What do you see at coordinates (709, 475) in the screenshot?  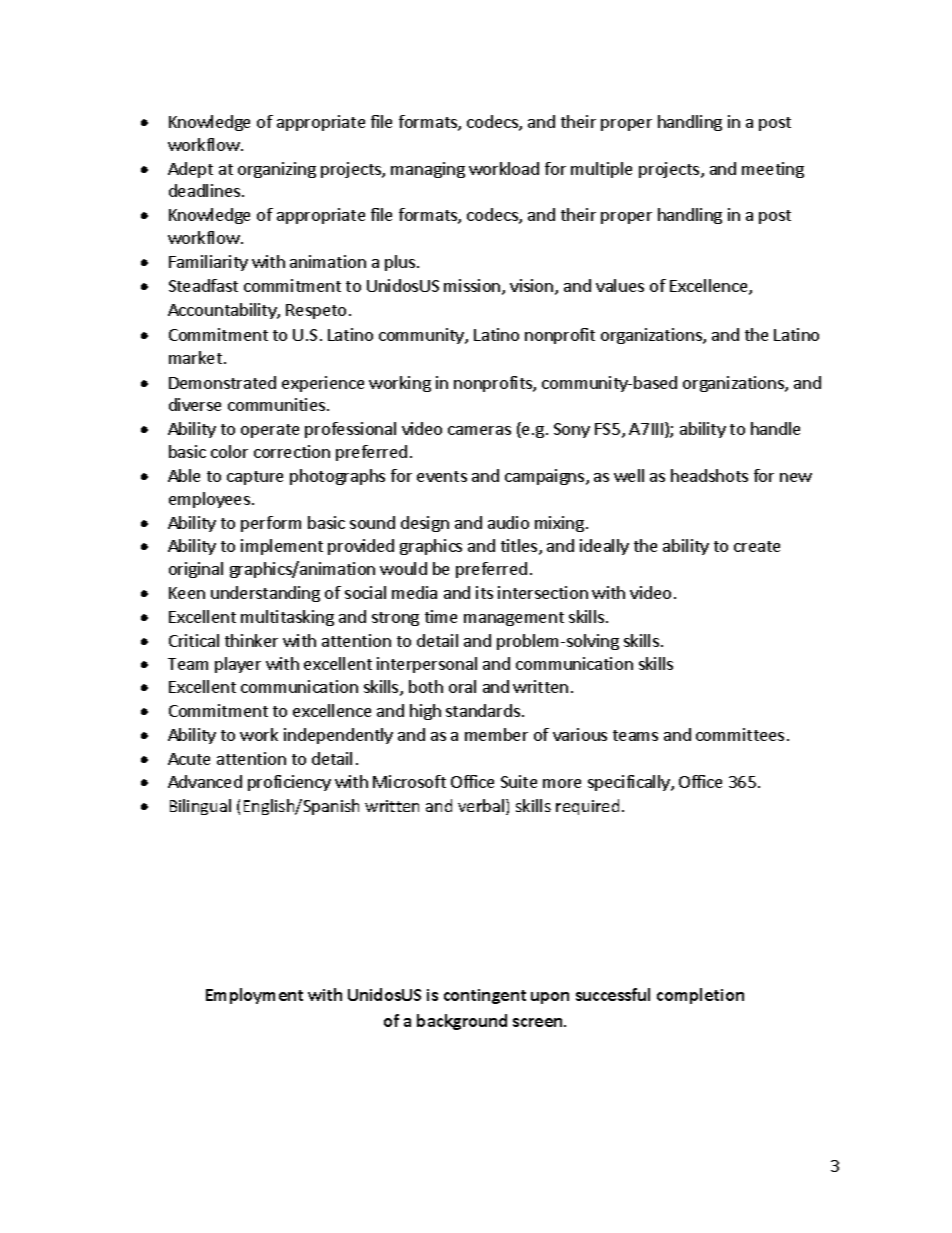 I see `headshots` at bounding box center [709, 475].
